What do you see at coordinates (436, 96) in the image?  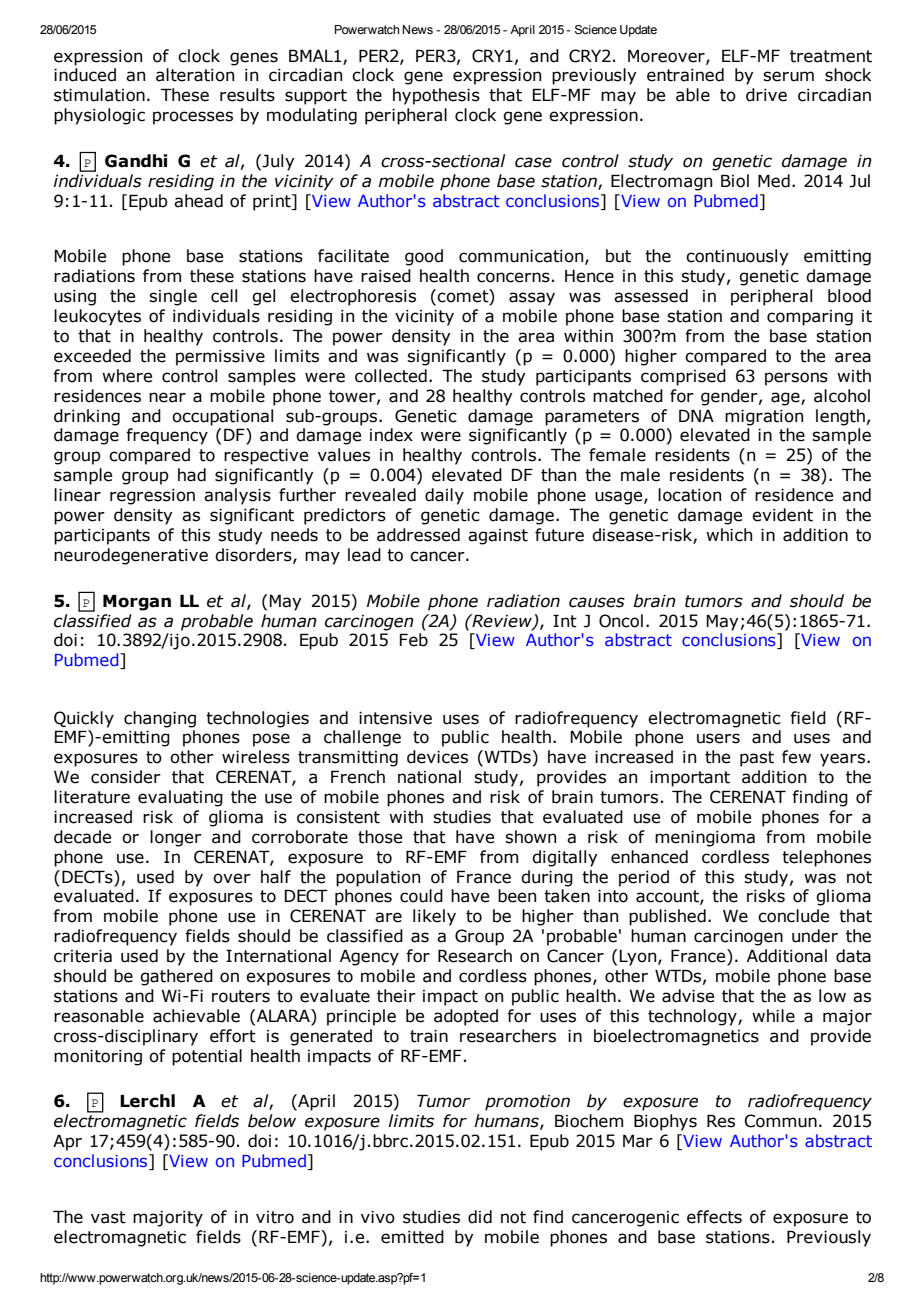 I see `hypothesis` at bounding box center [436, 96].
